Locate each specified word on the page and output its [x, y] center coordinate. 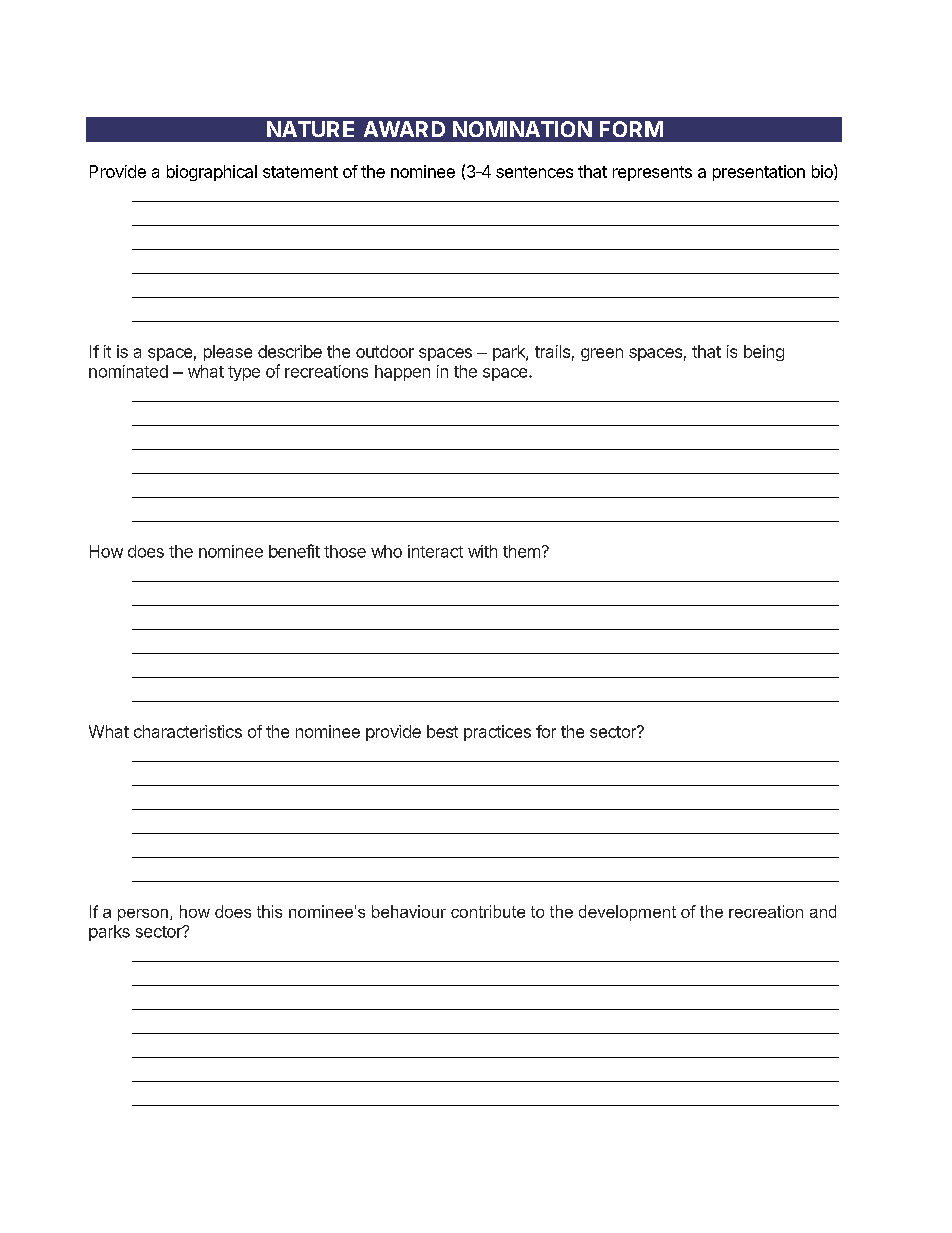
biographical [212, 173]
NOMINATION [522, 129]
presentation [759, 173]
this [269, 911]
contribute [488, 911]
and [823, 911]
